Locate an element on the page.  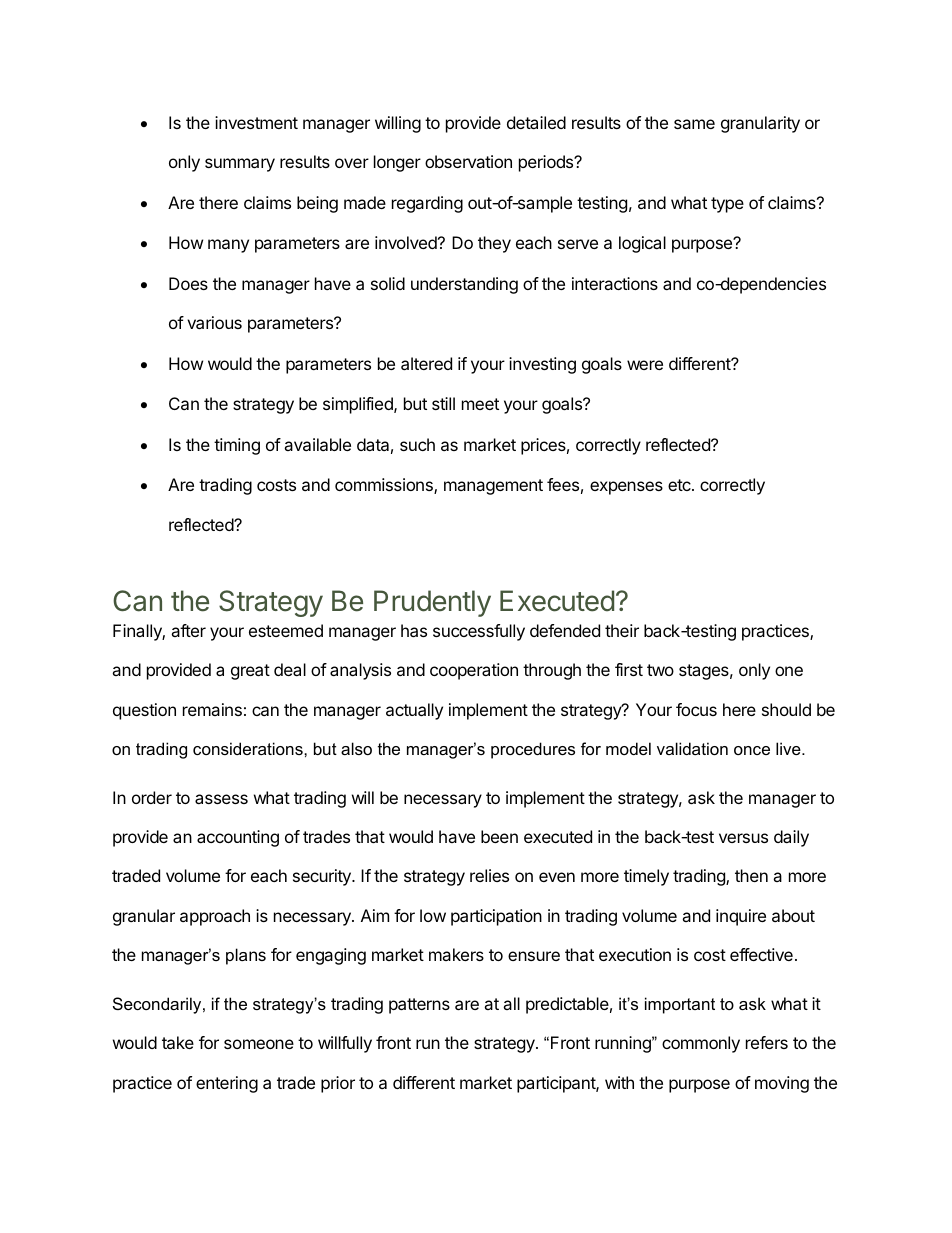
observation is located at coordinates (468, 161).
